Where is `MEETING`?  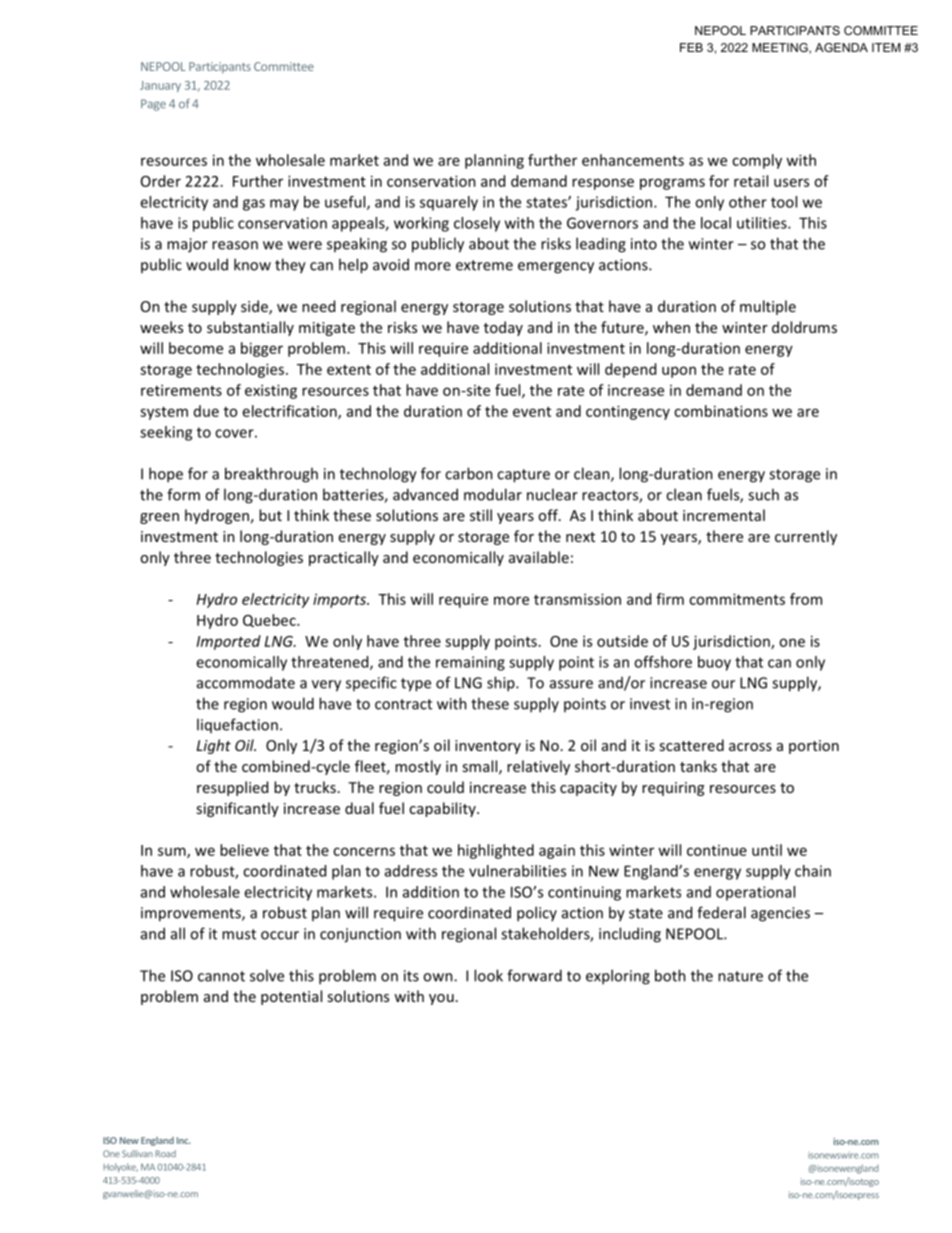
MEETING is located at coordinates (781, 48).
